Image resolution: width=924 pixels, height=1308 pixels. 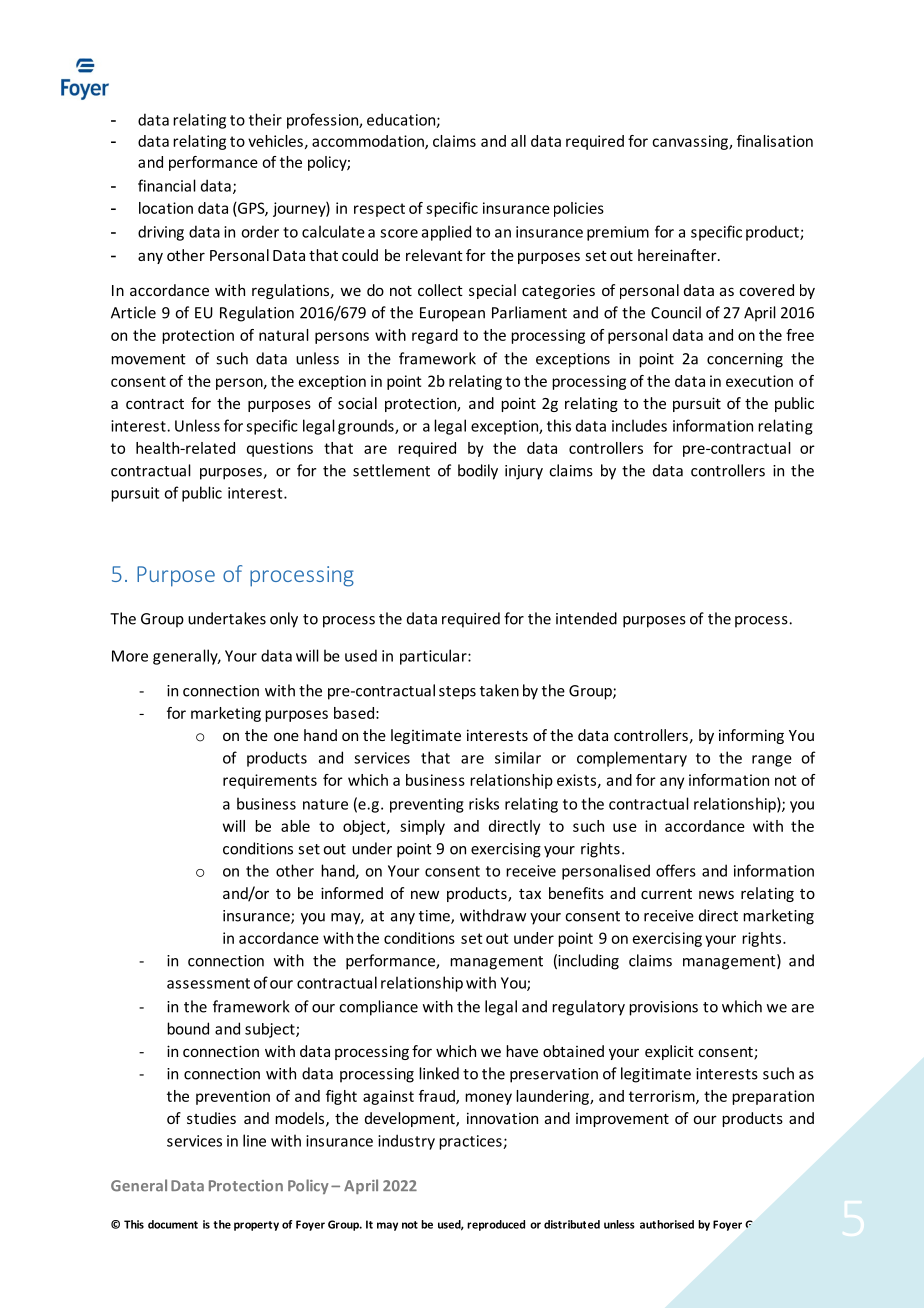 What do you see at coordinates (639, 425) in the screenshot?
I see `includes` at bounding box center [639, 425].
